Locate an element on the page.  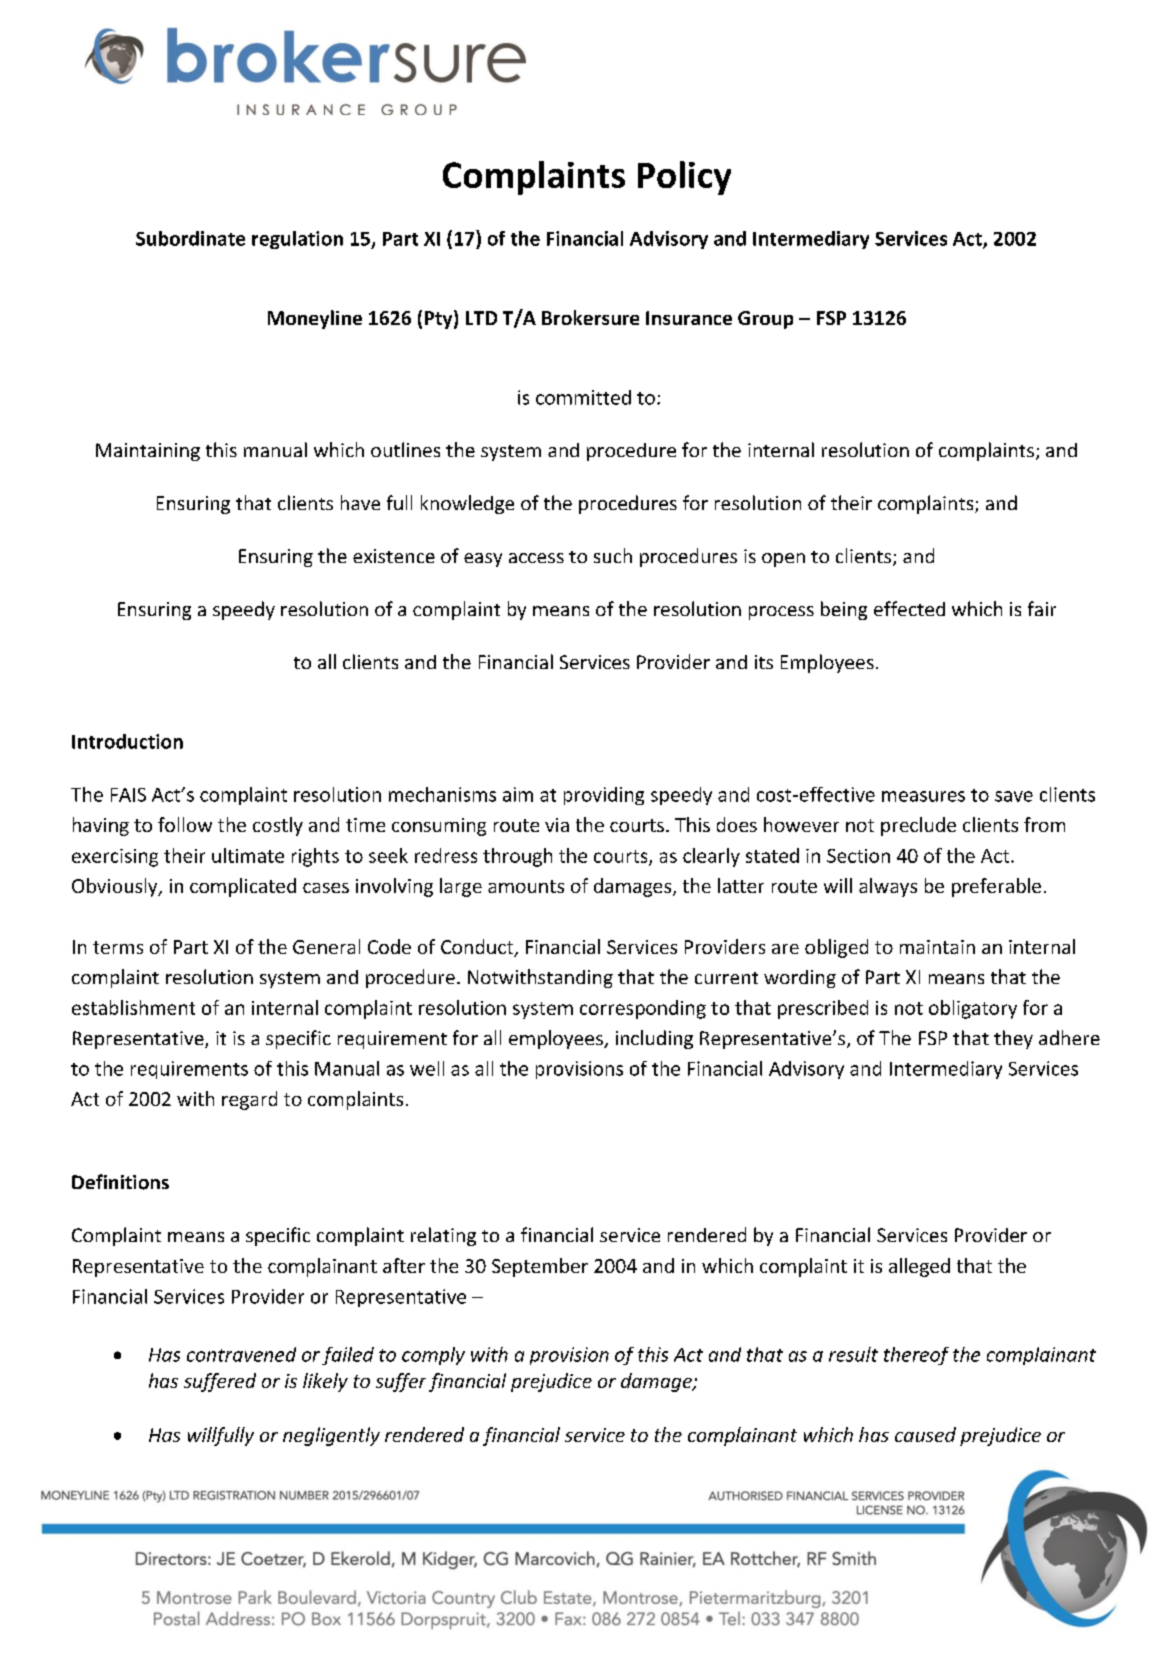
measures is located at coordinates (923, 796).
